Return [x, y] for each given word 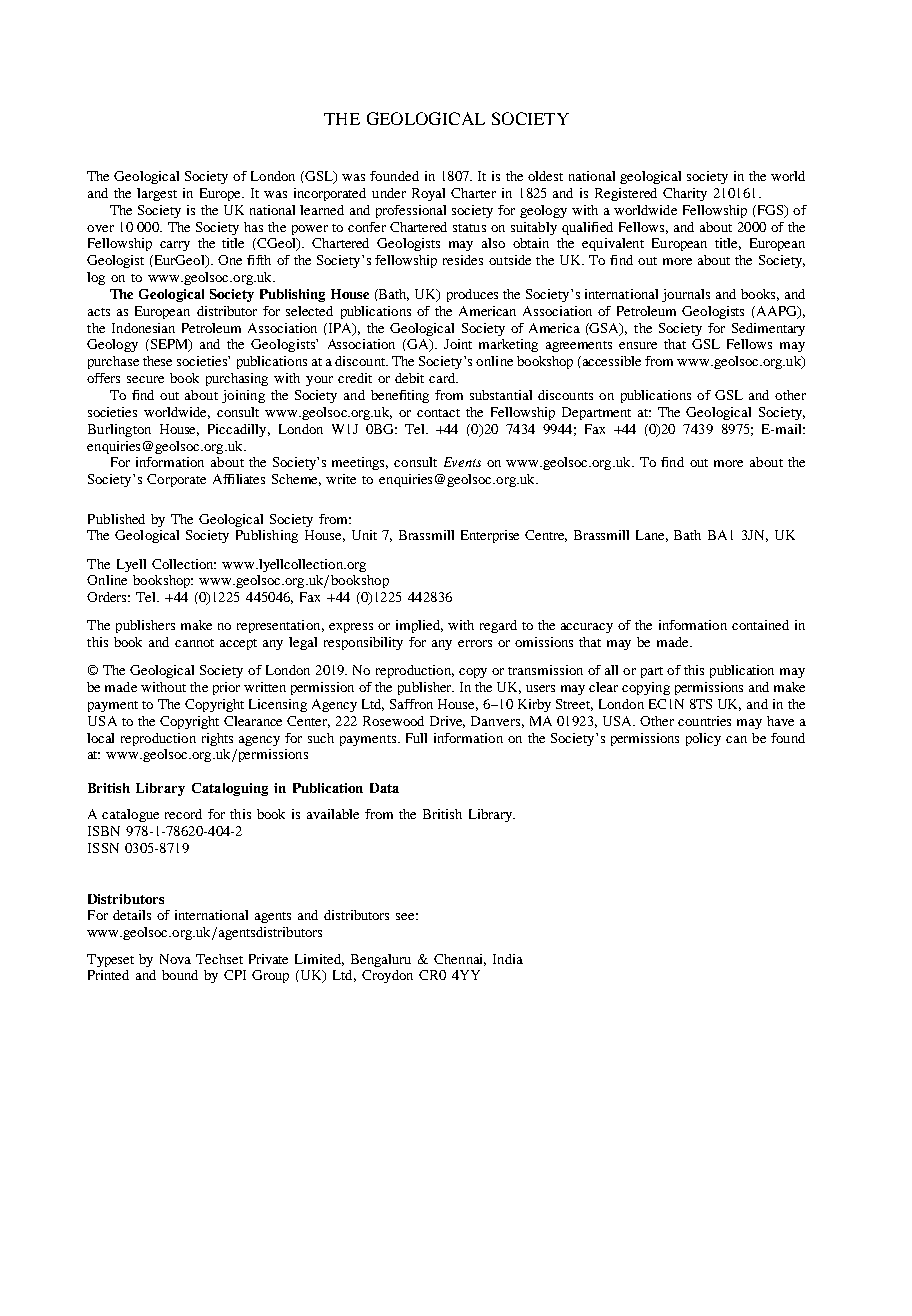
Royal [428, 194]
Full [416, 738]
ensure [638, 345]
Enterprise [490, 536]
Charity [685, 194]
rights [217, 739]
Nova [175, 959]
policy [703, 739]
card [443, 378]
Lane [652, 536]
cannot [194, 643]
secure [145, 379]
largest [157, 194]
